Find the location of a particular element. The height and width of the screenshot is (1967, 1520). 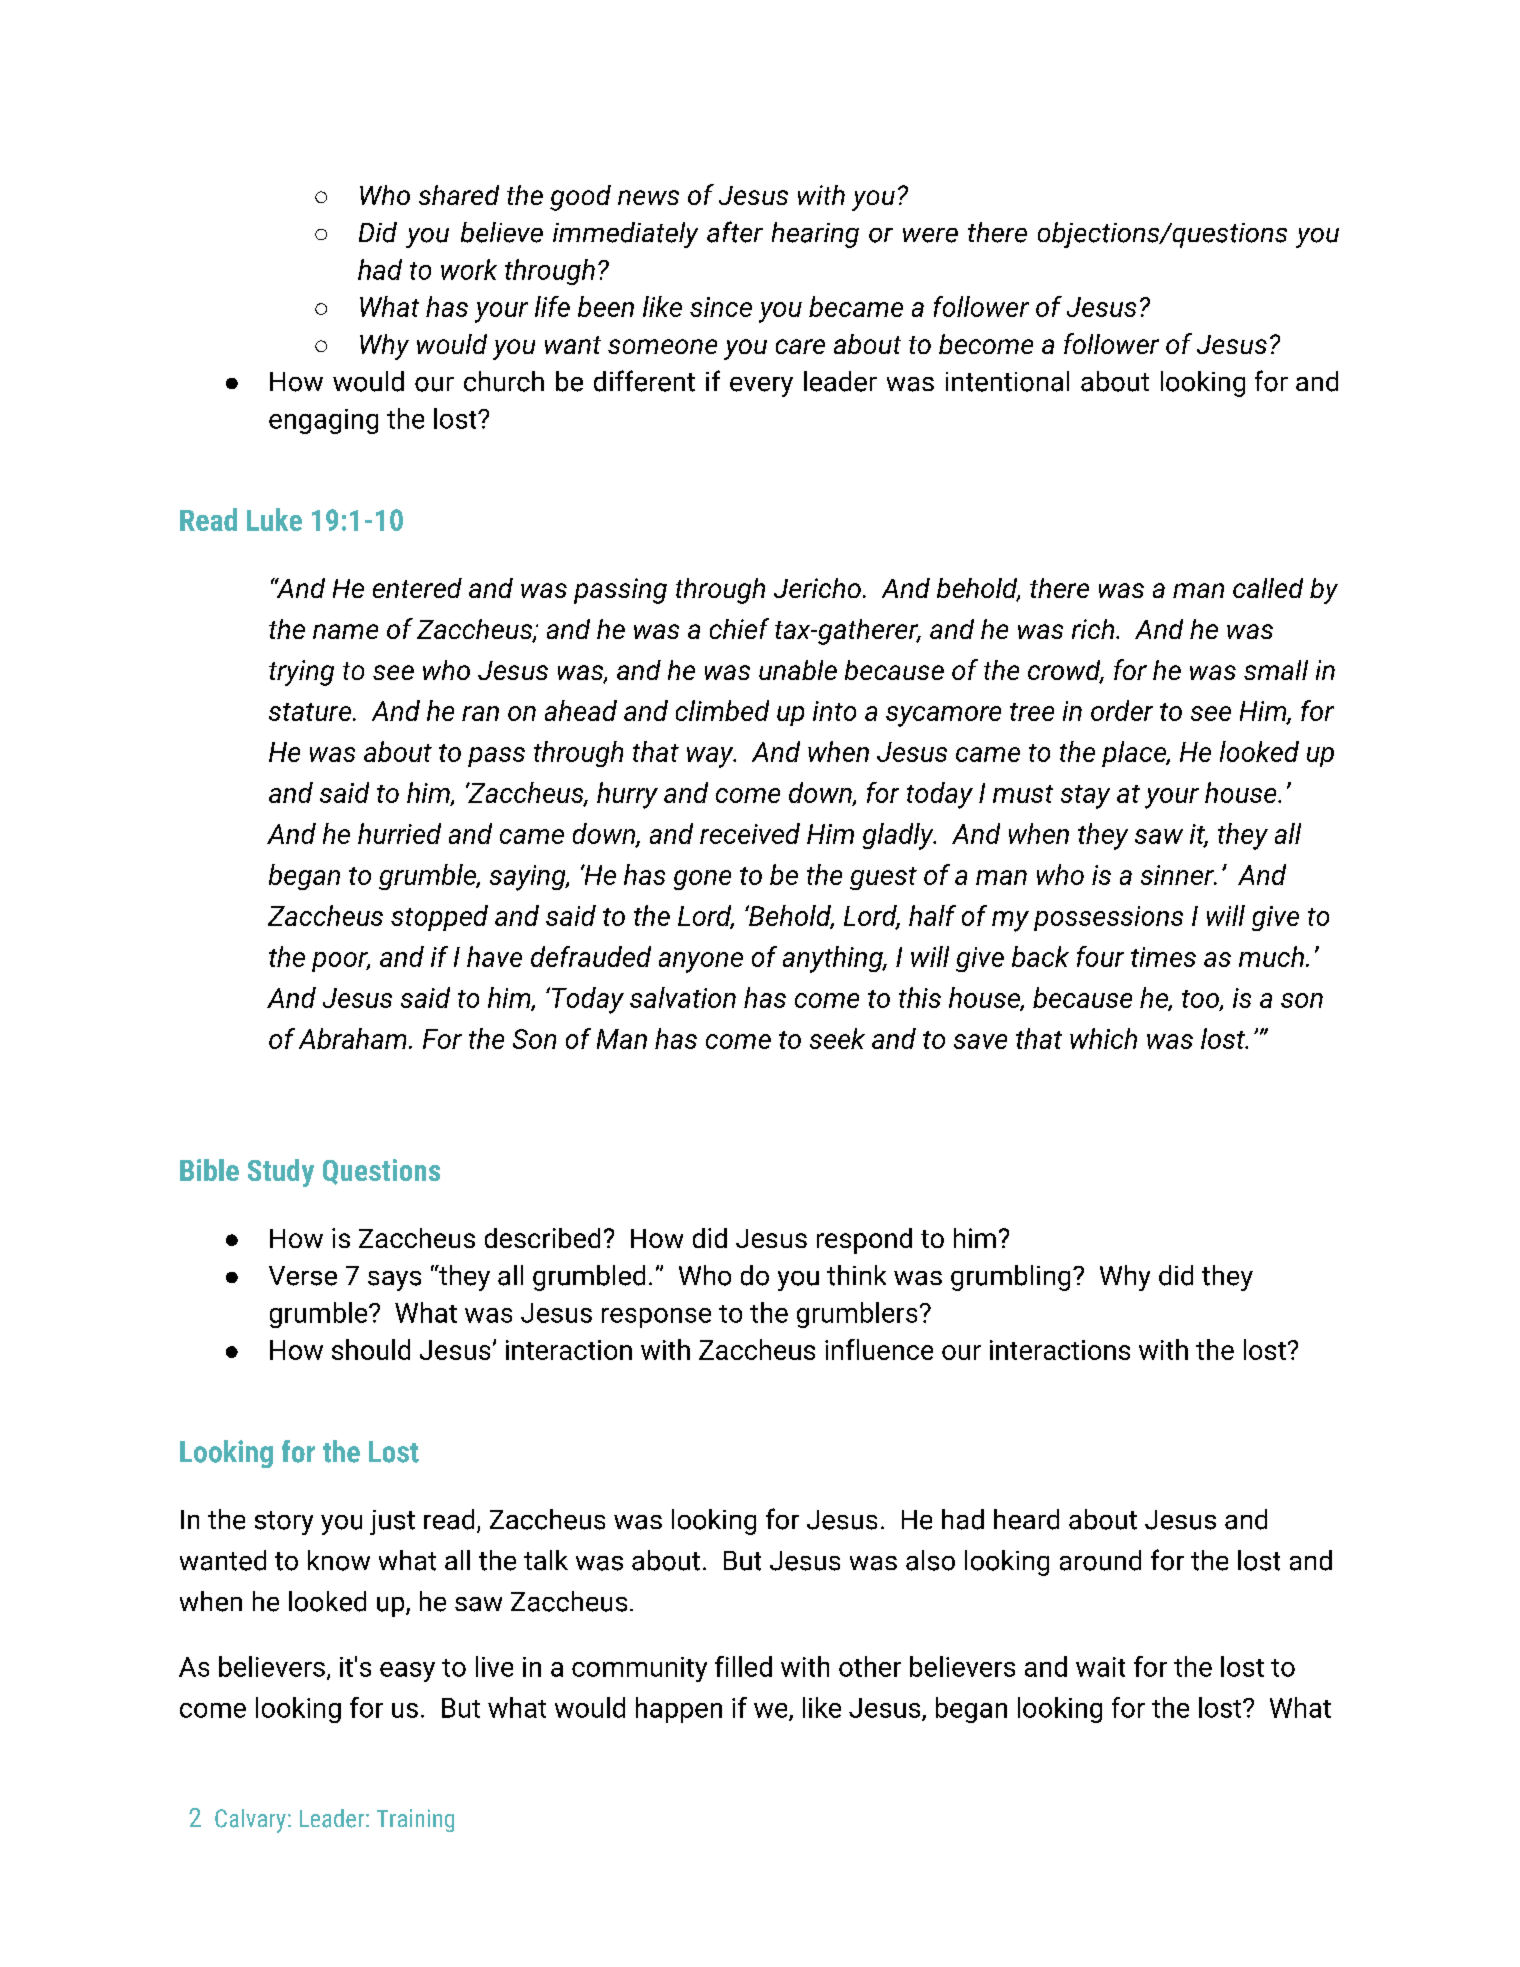

work is located at coordinates (469, 269).
